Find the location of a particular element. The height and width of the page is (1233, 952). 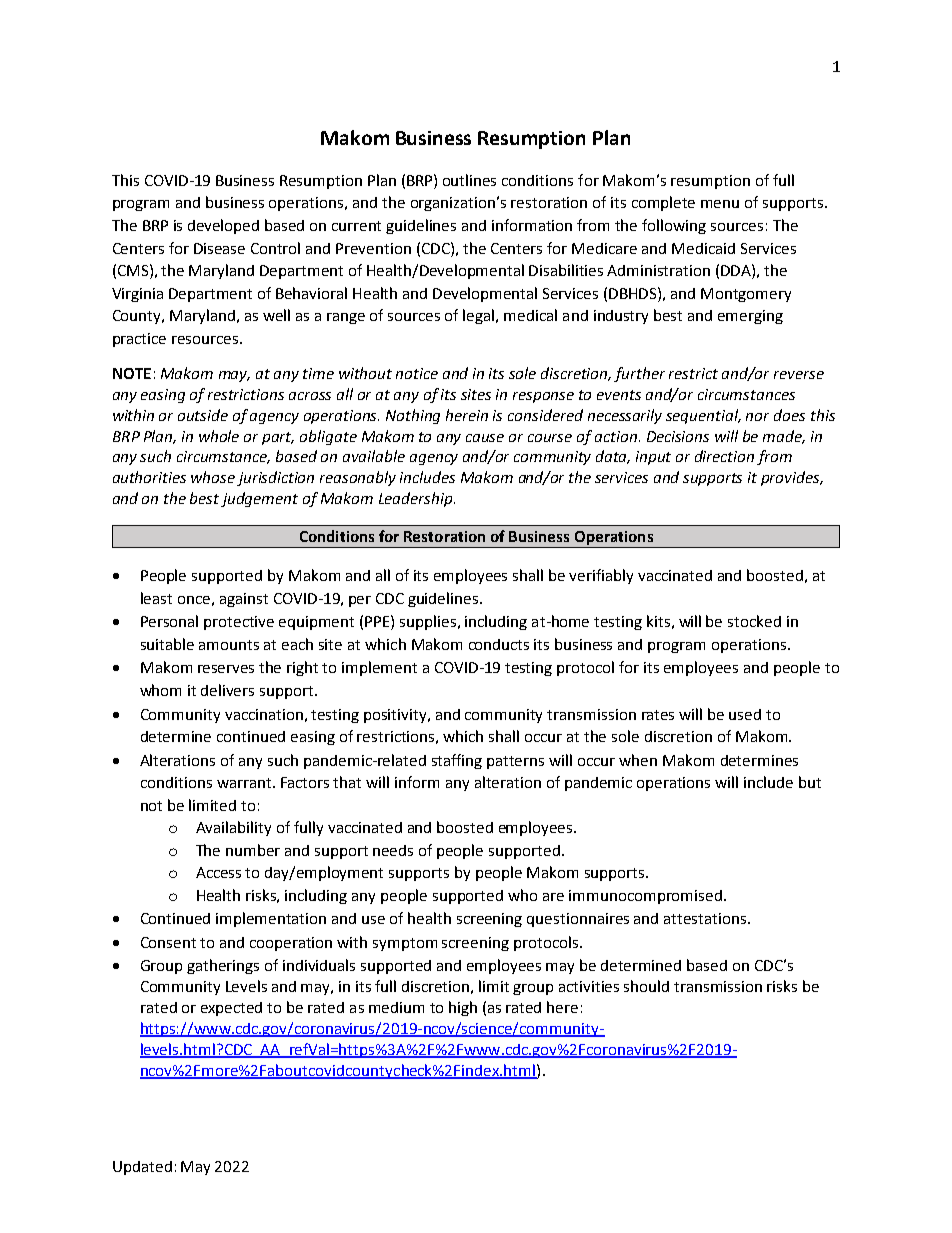

Updated is located at coordinates (142, 1168).
